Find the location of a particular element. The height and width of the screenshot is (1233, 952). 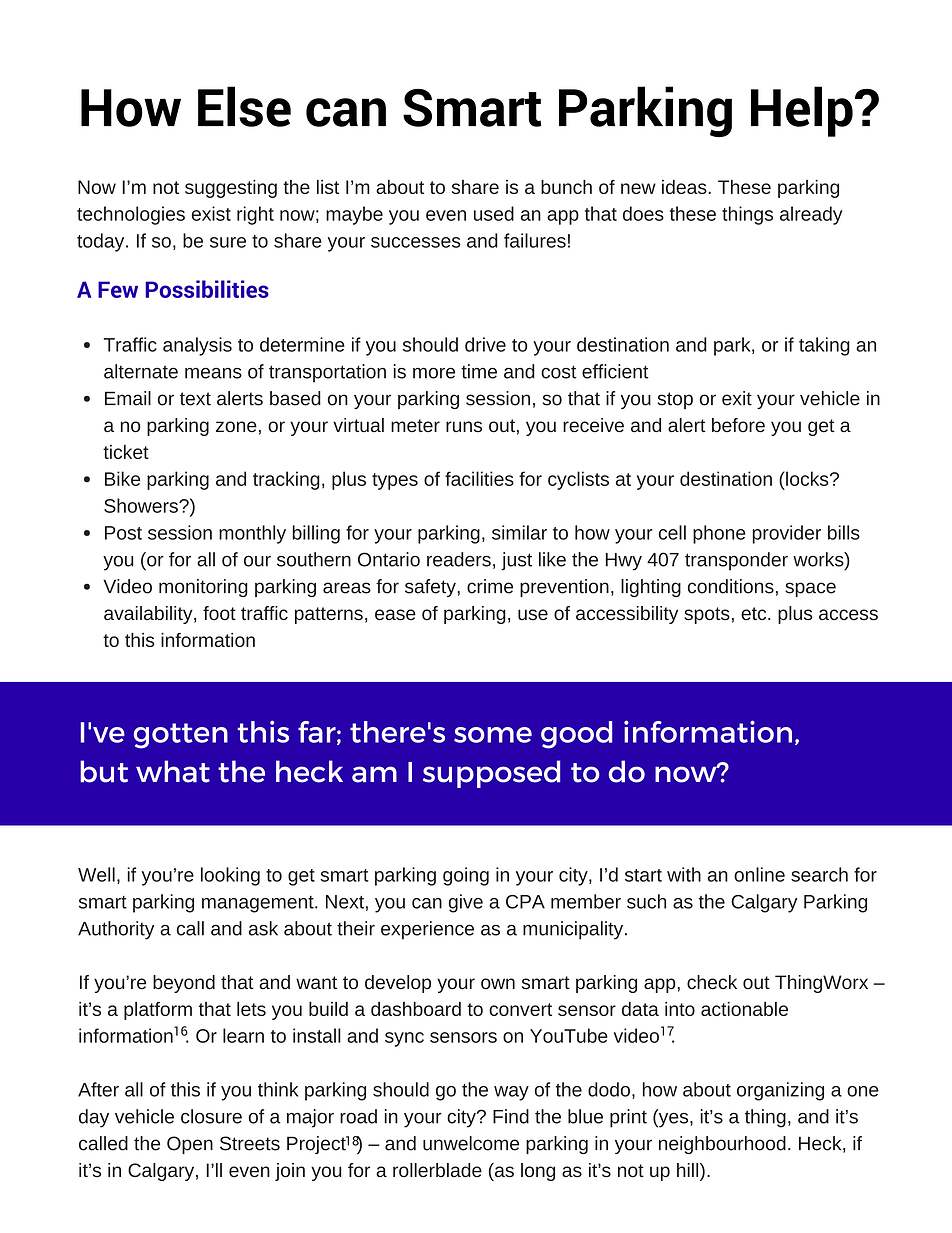

neighbourhood is located at coordinates (722, 1145).
